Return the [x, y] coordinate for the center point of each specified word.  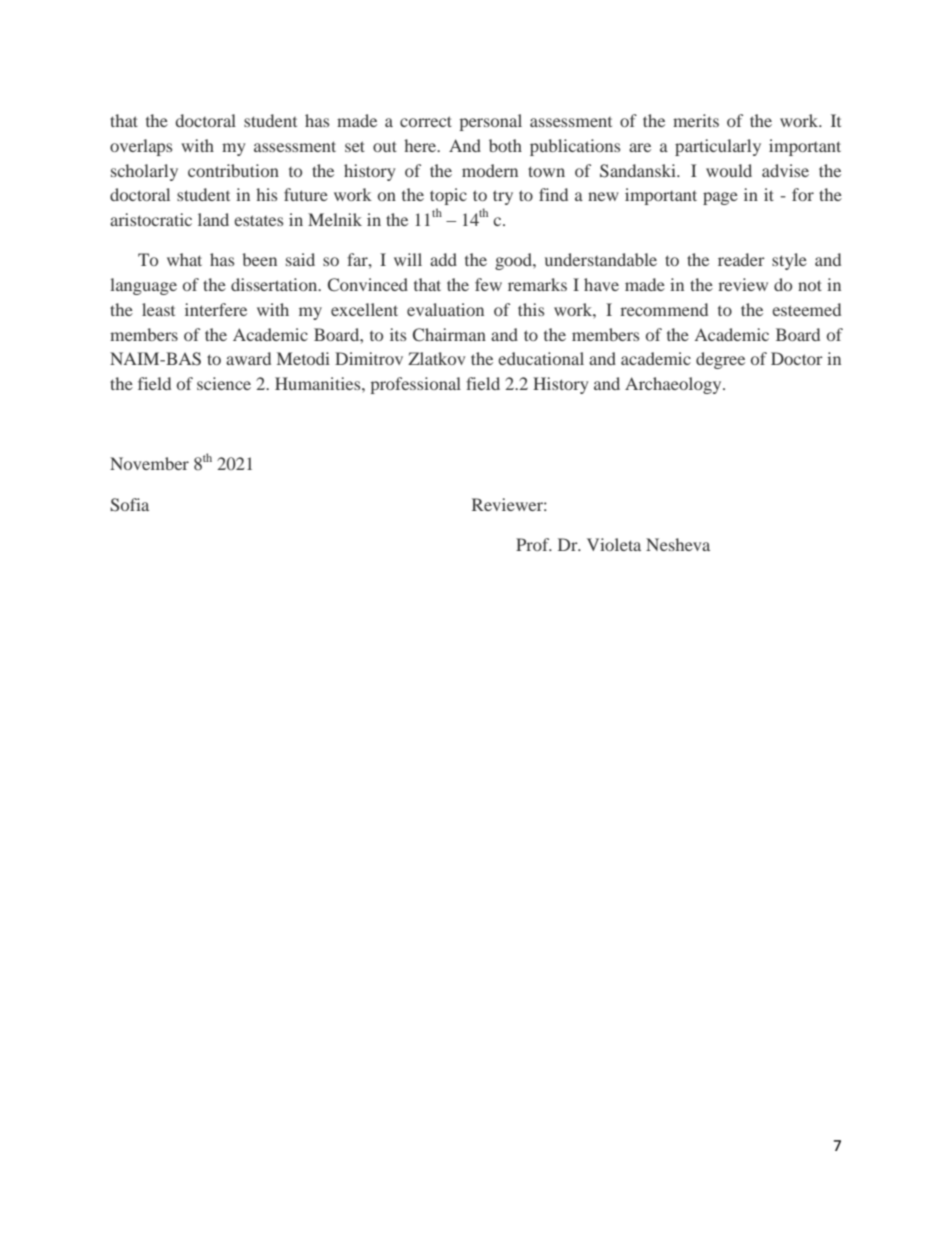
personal [490, 122]
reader [741, 259]
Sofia [129, 505]
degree [720, 360]
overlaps [141, 147]
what [184, 259]
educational [541, 358]
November [149, 463]
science [224, 383]
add [443, 259]
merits [696, 120]
